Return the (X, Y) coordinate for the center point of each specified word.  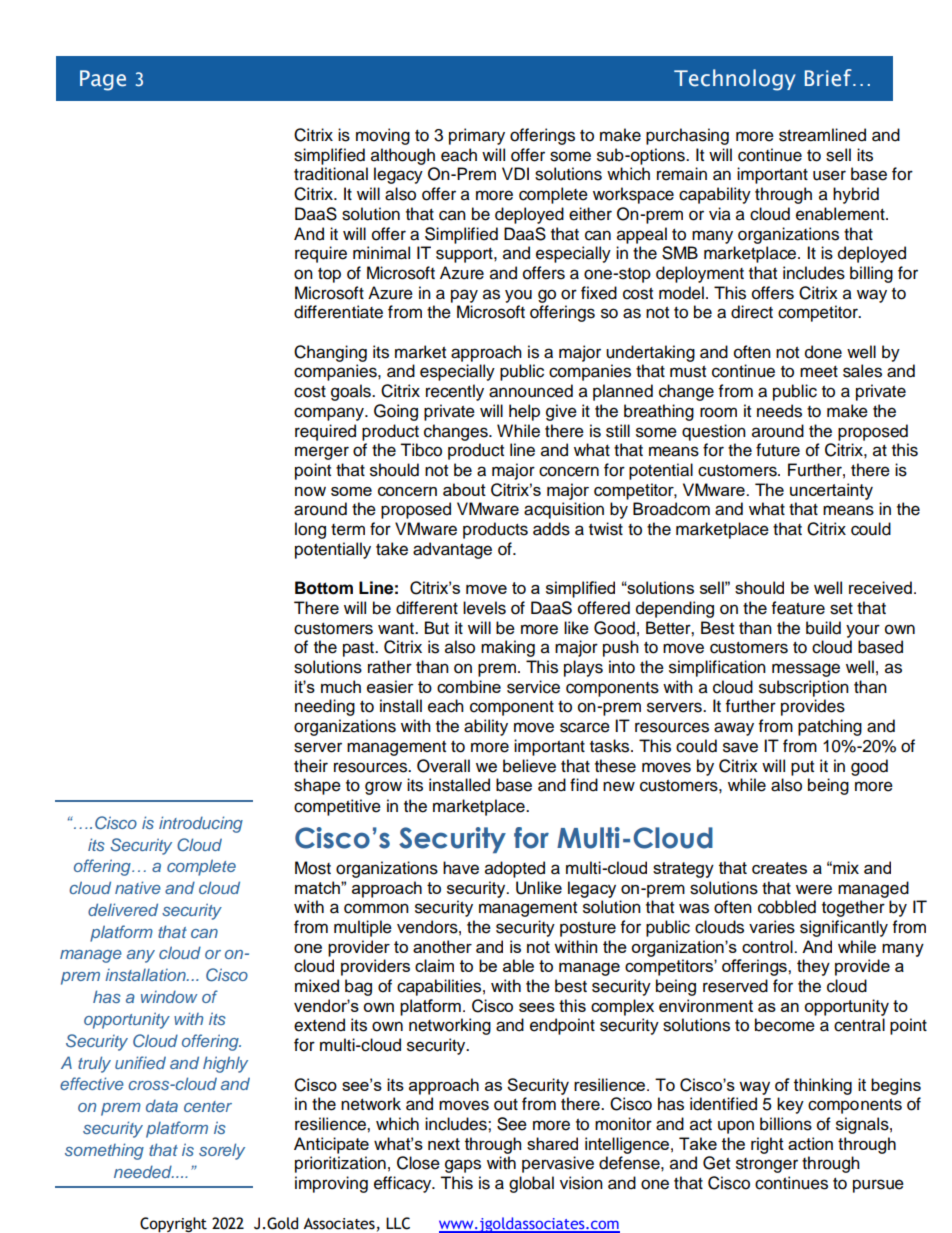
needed (144, 1171)
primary (477, 136)
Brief (829, 78)
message (806, 670)
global (531, 1184)
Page (103, 80)
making (508, 648)
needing (325, 707)
